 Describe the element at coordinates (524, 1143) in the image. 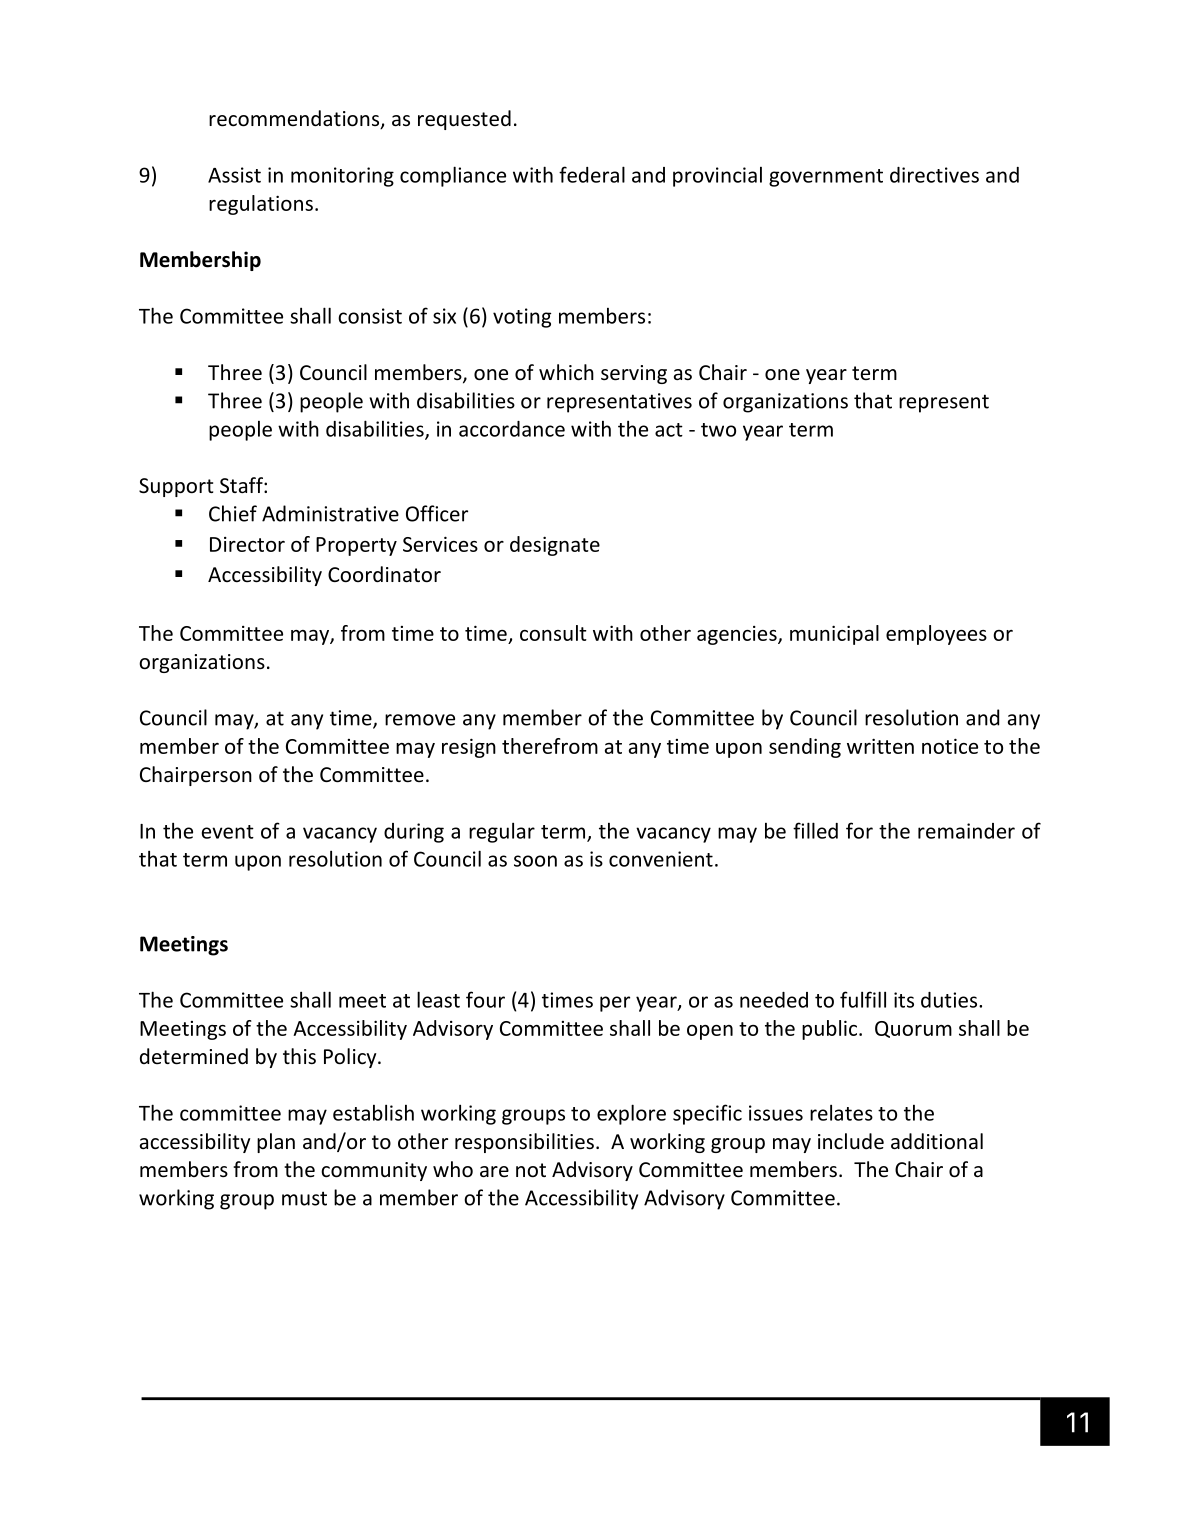

I see `responsibilities` at that location.
